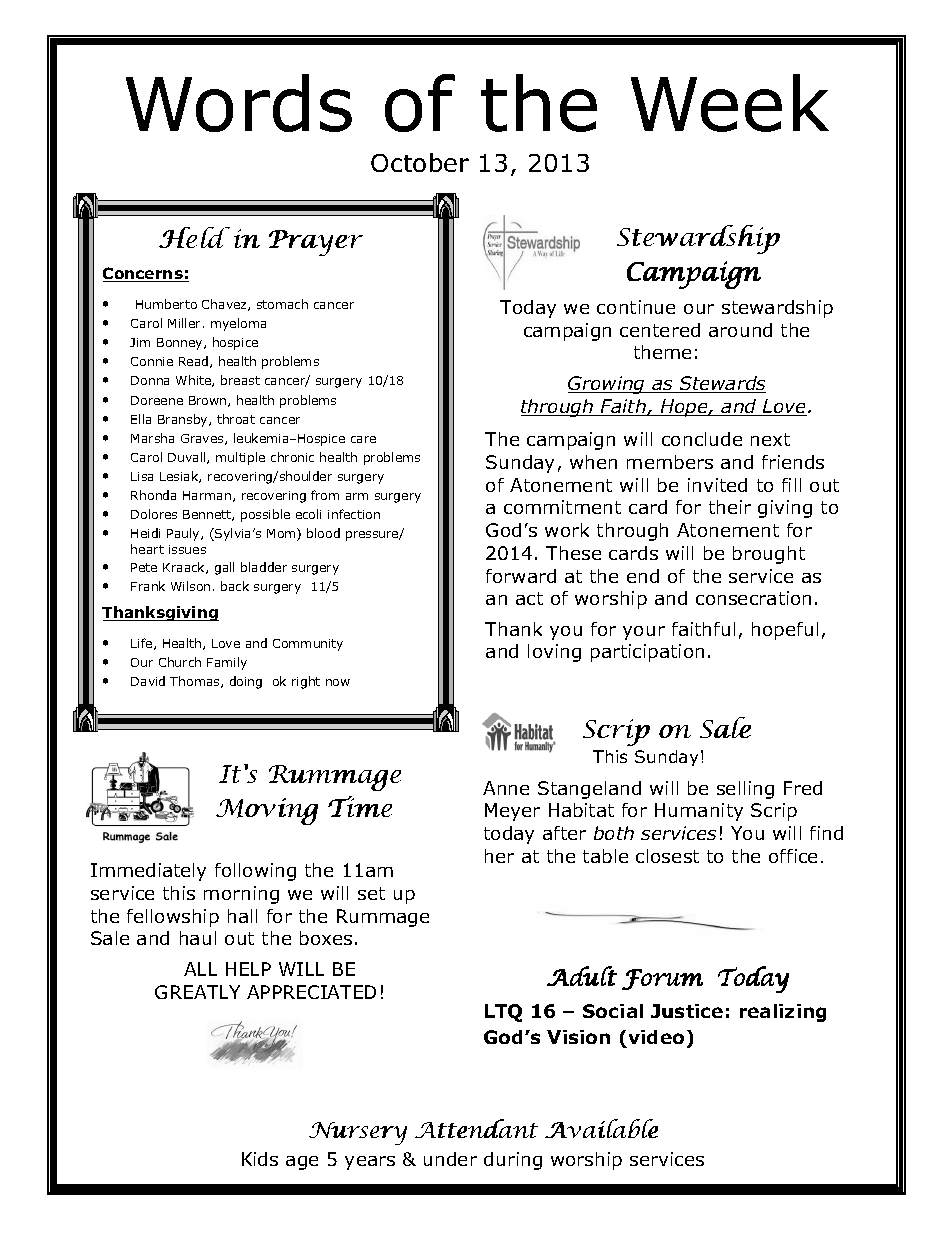 This document has width=952, height=1233. Describe the element at coordinates (506, 788) in the document. I see `Anne` at that location.
